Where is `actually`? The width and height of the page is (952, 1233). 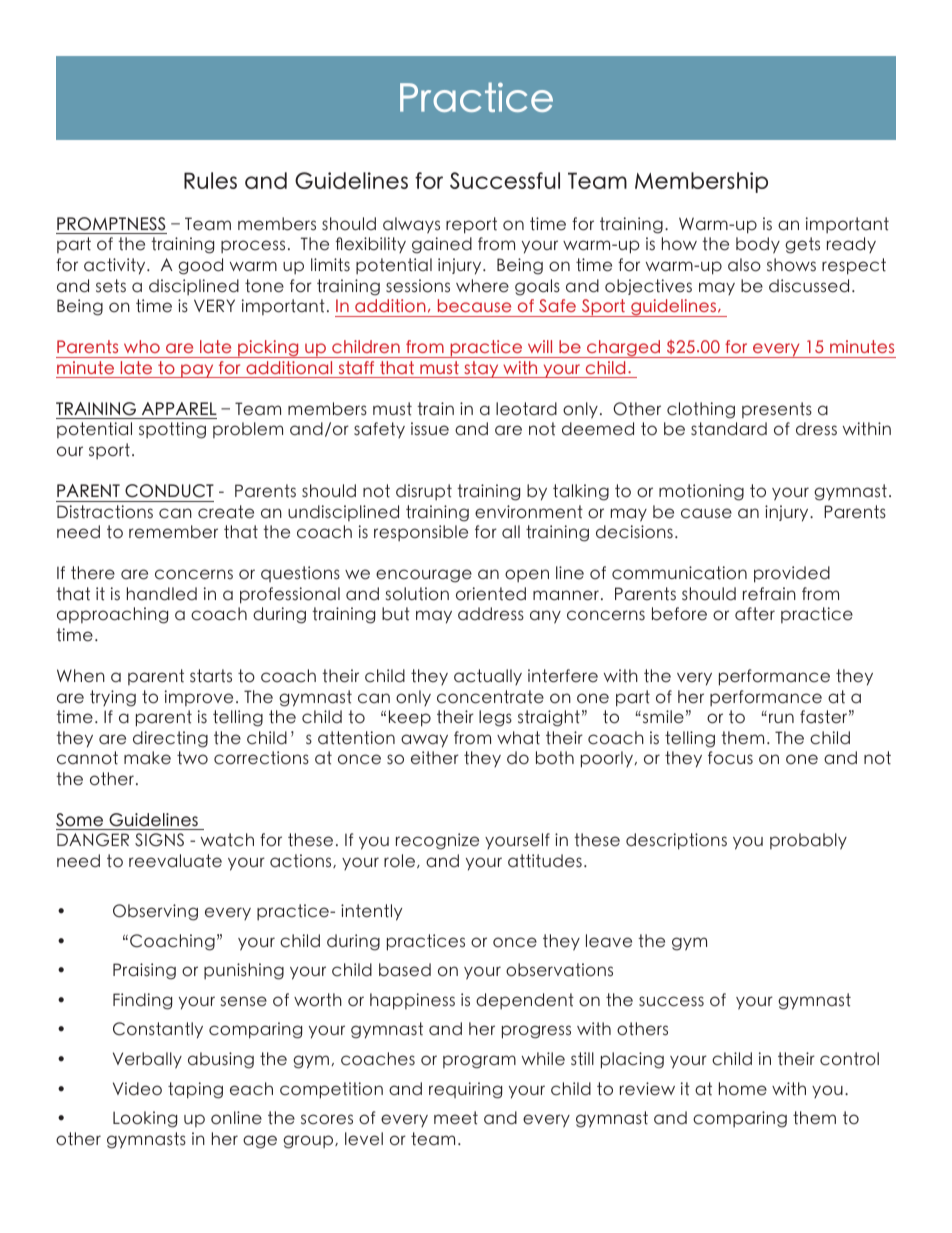
actually is located at coordinates (488, 677).
